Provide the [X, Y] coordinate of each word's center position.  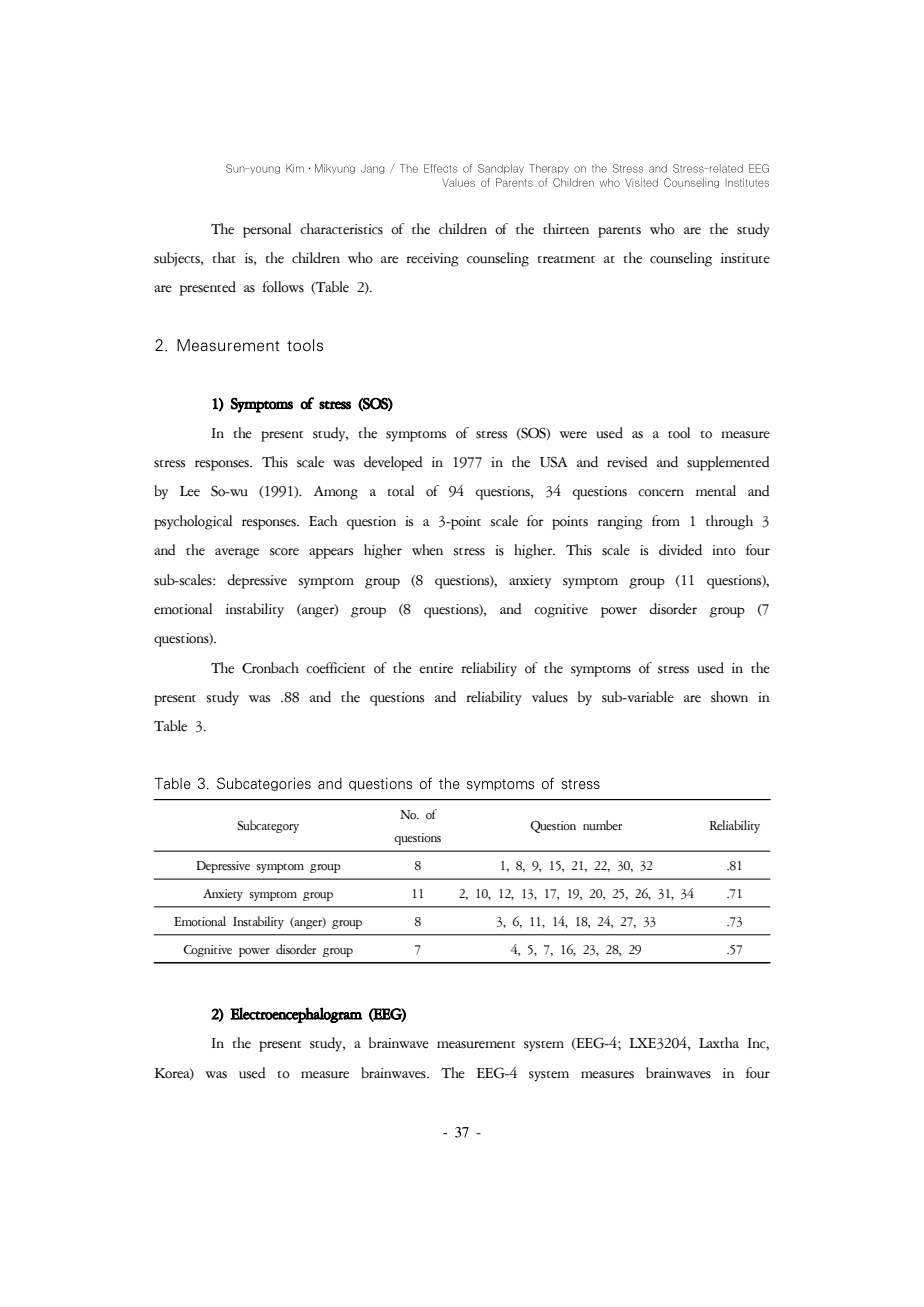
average [237, 553]
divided [680, 550]
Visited [641, 182]
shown [729, 697]
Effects [441, 168]
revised [627, 462]
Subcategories [264, 784]
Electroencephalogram [296, 1015]
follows [283, 287]
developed [393, 463]
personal [267, 230]
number [602, 825]
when [427, 550]
